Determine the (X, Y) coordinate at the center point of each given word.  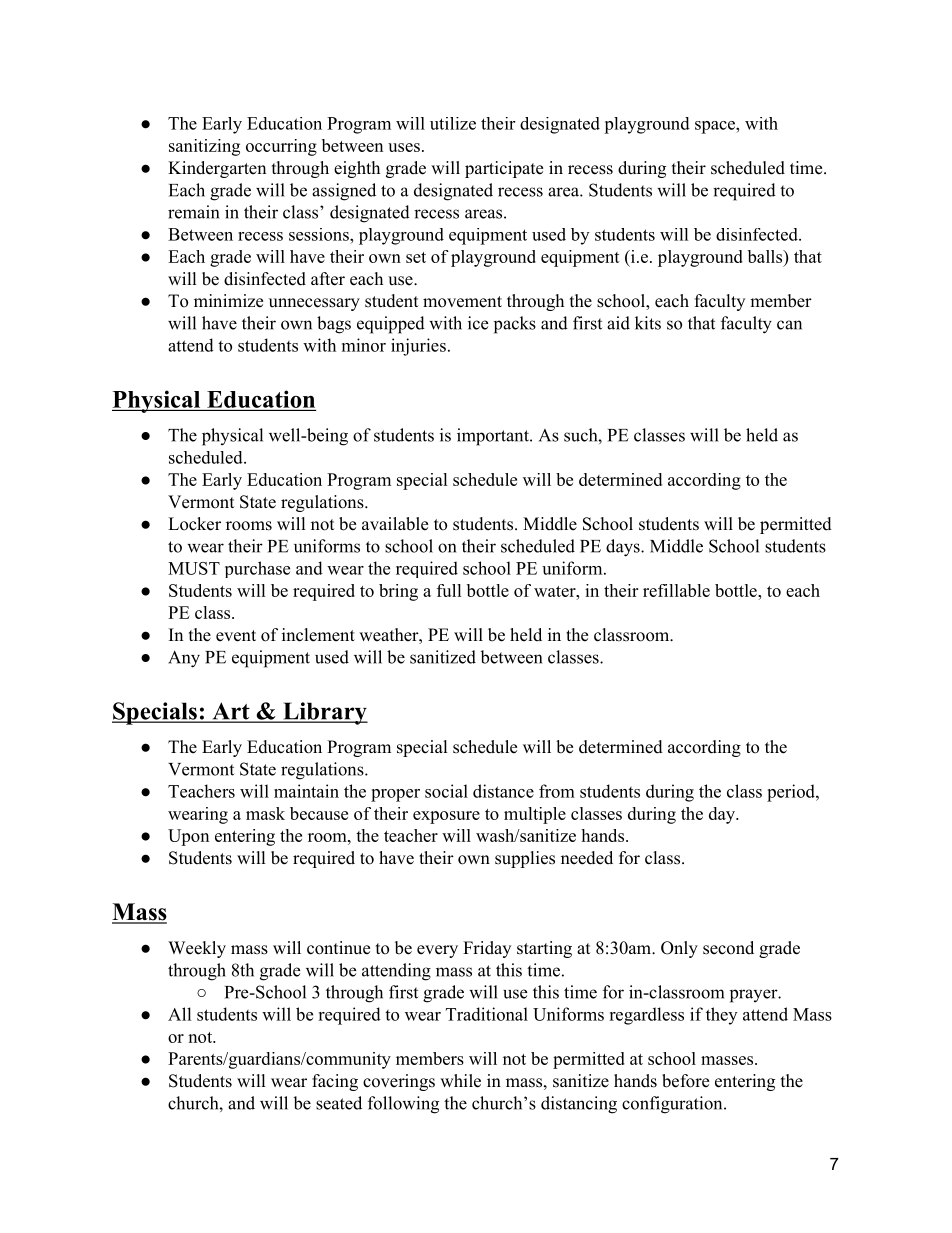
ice (478, 323)
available (395, 524)
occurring (281, 147)
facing (335, 1082)
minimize (228, 301)
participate (504, 169)
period (792, 793)
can (789, 325)
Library (324, 713)
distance (503, 791)
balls (766, 256)
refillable (676, 590)
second (728, 948)
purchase (257, 569)
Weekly (197, 949)
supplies (525, 859)
